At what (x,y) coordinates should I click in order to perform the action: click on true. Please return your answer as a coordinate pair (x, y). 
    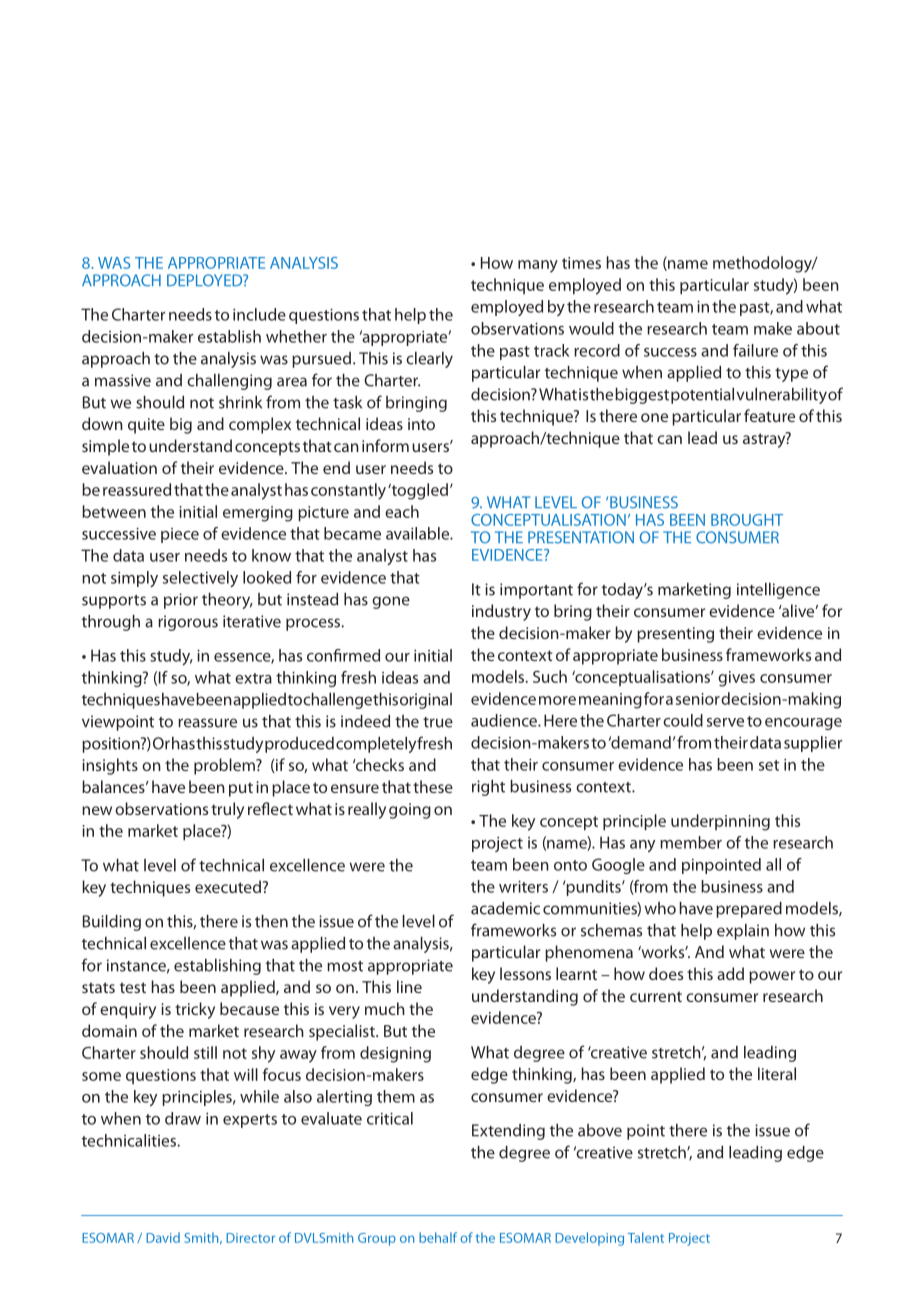
    Looking at the image, I should click on (438, 722).
